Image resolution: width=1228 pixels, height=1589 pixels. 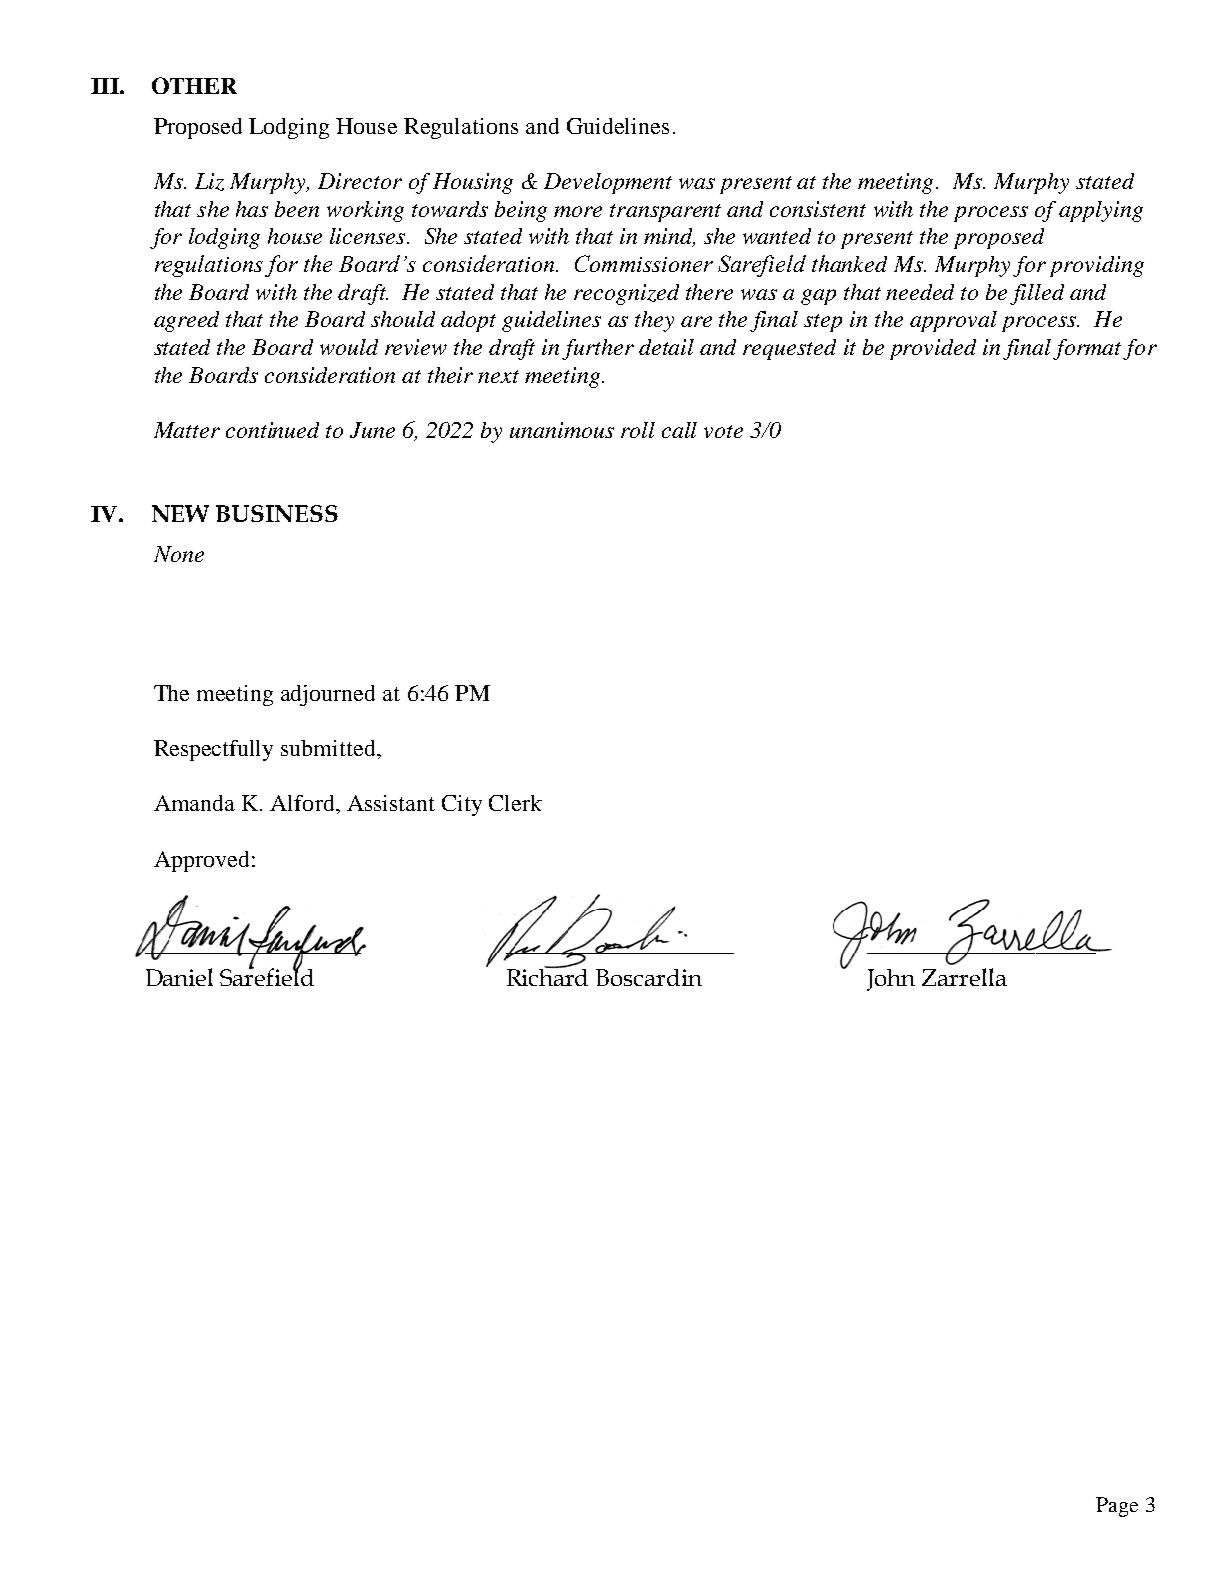 I want to click on Clerk, so click(x=515, y=803).
